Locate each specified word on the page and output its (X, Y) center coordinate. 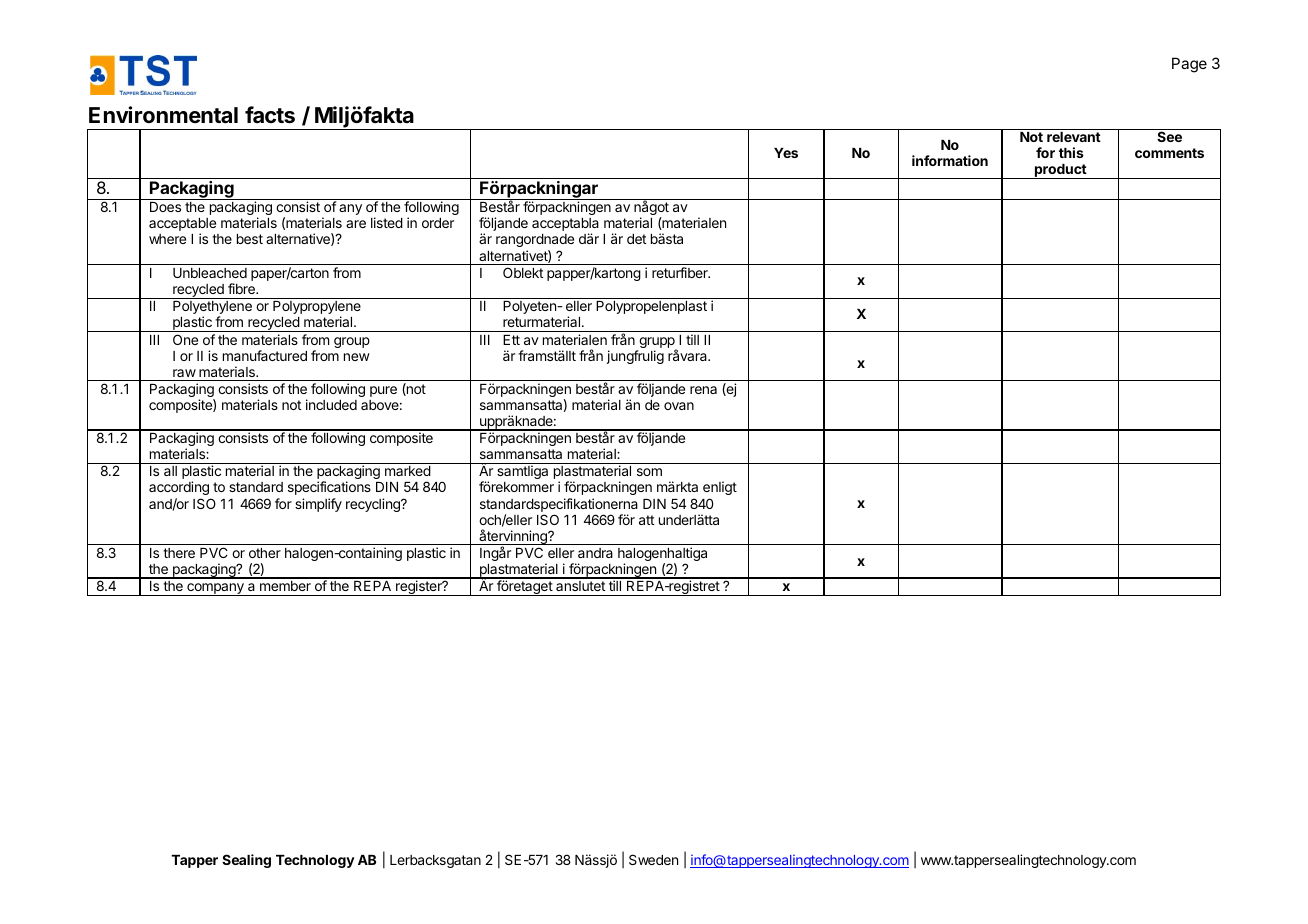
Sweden (653, 859)
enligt (720, 488)
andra (595, 553)
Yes (786, 153)
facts (270, 115)
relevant (1074, 137)
